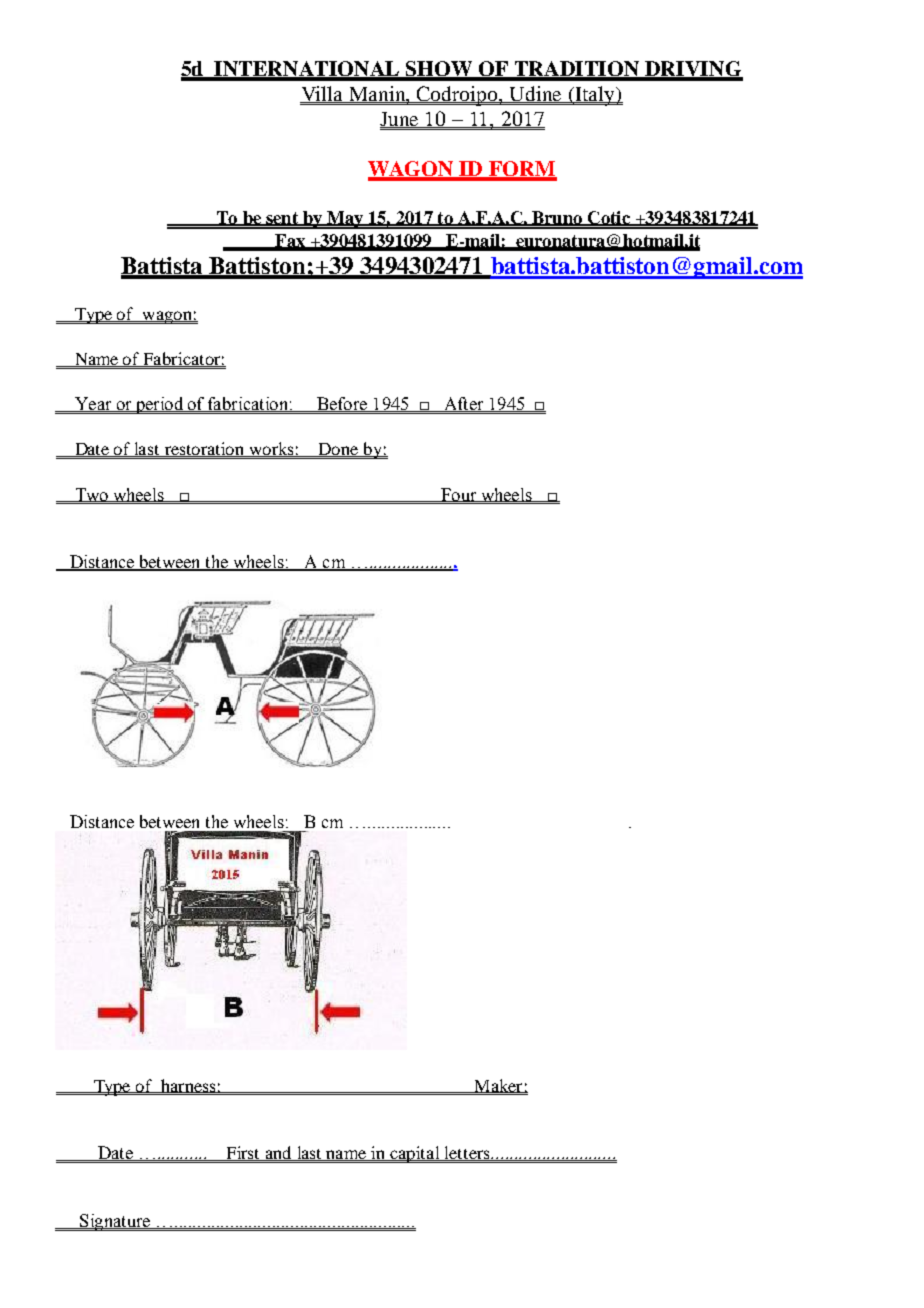 The image size is (924, 1308). Describe the element at coordinates (115, 1222) in the document. I see `Signature` at that location.
